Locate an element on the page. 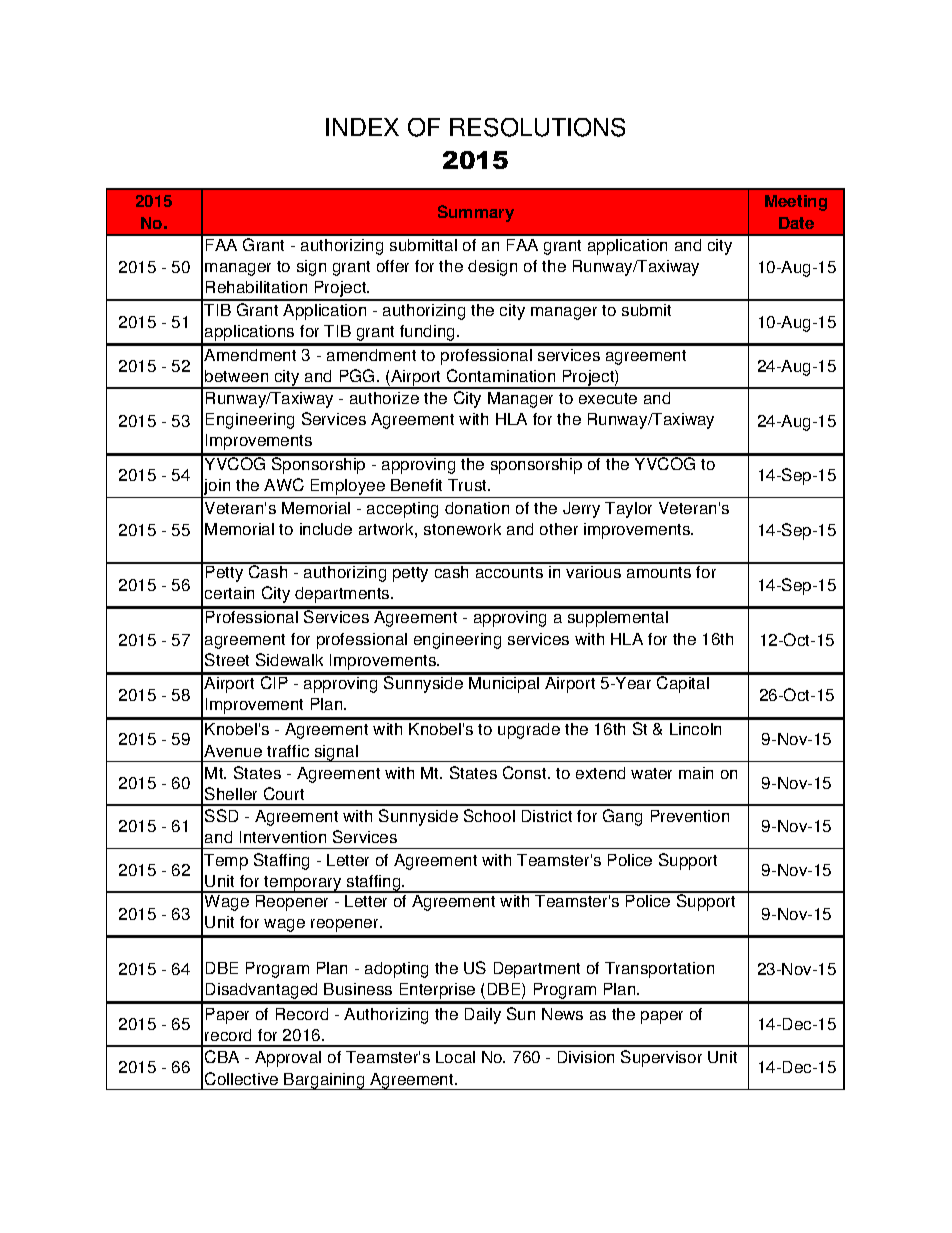 Image resolution: width=952 pixels, height=1233 pixels. between is located at coordinates (236, 376).
